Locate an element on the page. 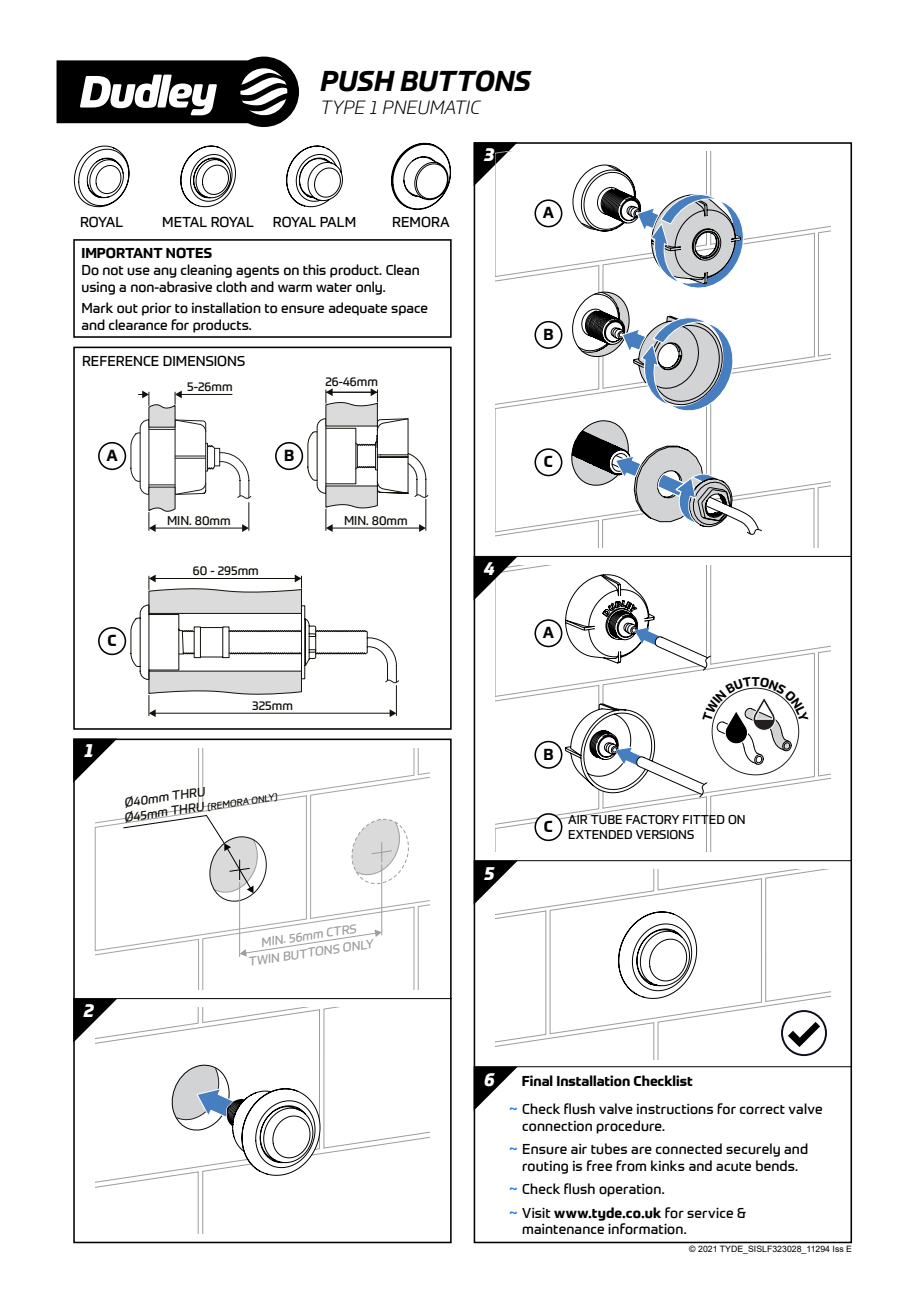 The width and height of the page is (924, 1308). maintenance is located at coordinates (563, 1228).
